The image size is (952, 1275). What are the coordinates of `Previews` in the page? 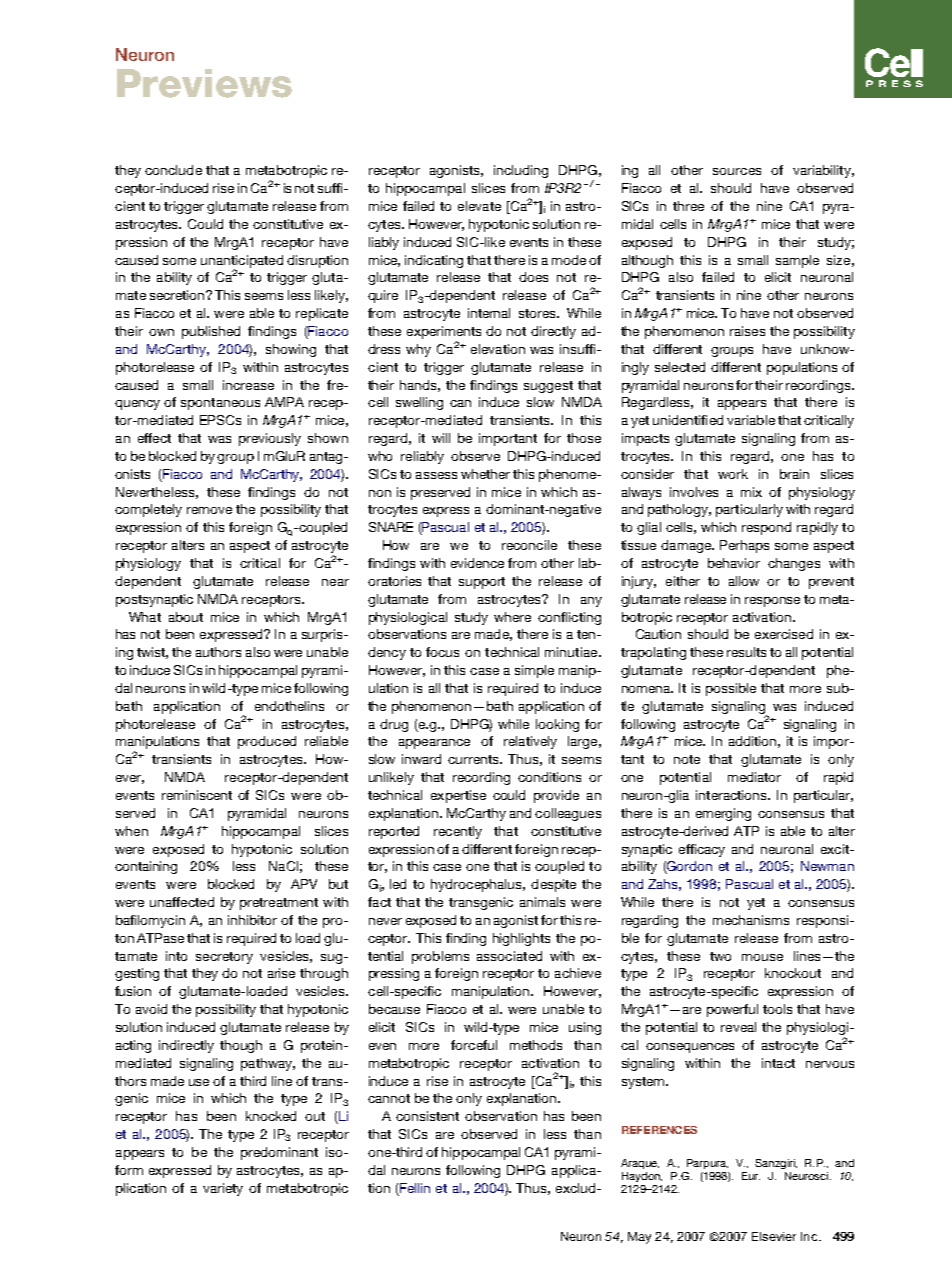 It's located at (204, 83).
